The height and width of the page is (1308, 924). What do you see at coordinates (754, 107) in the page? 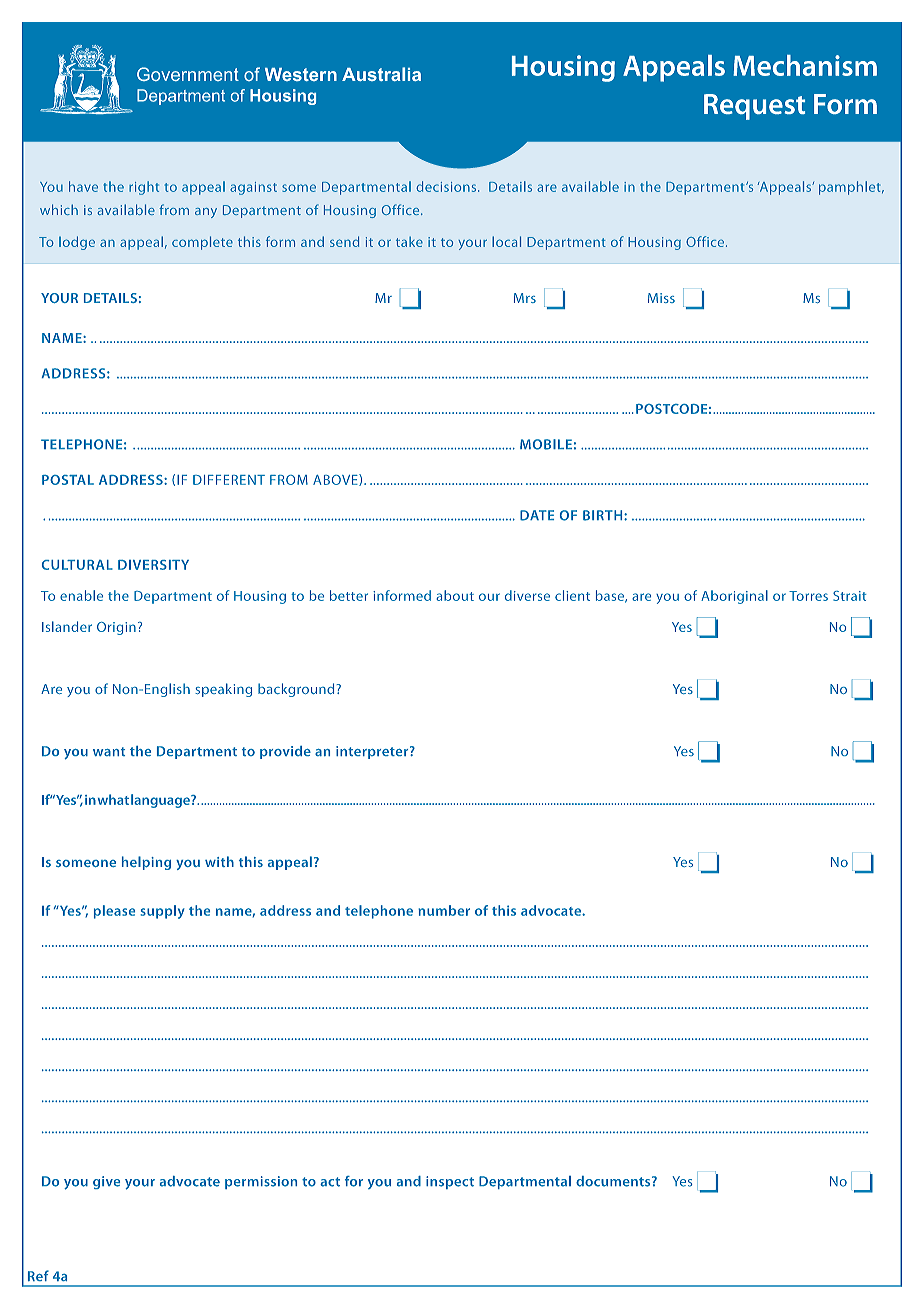
I see `Request` at bounding box center [754, 107].
